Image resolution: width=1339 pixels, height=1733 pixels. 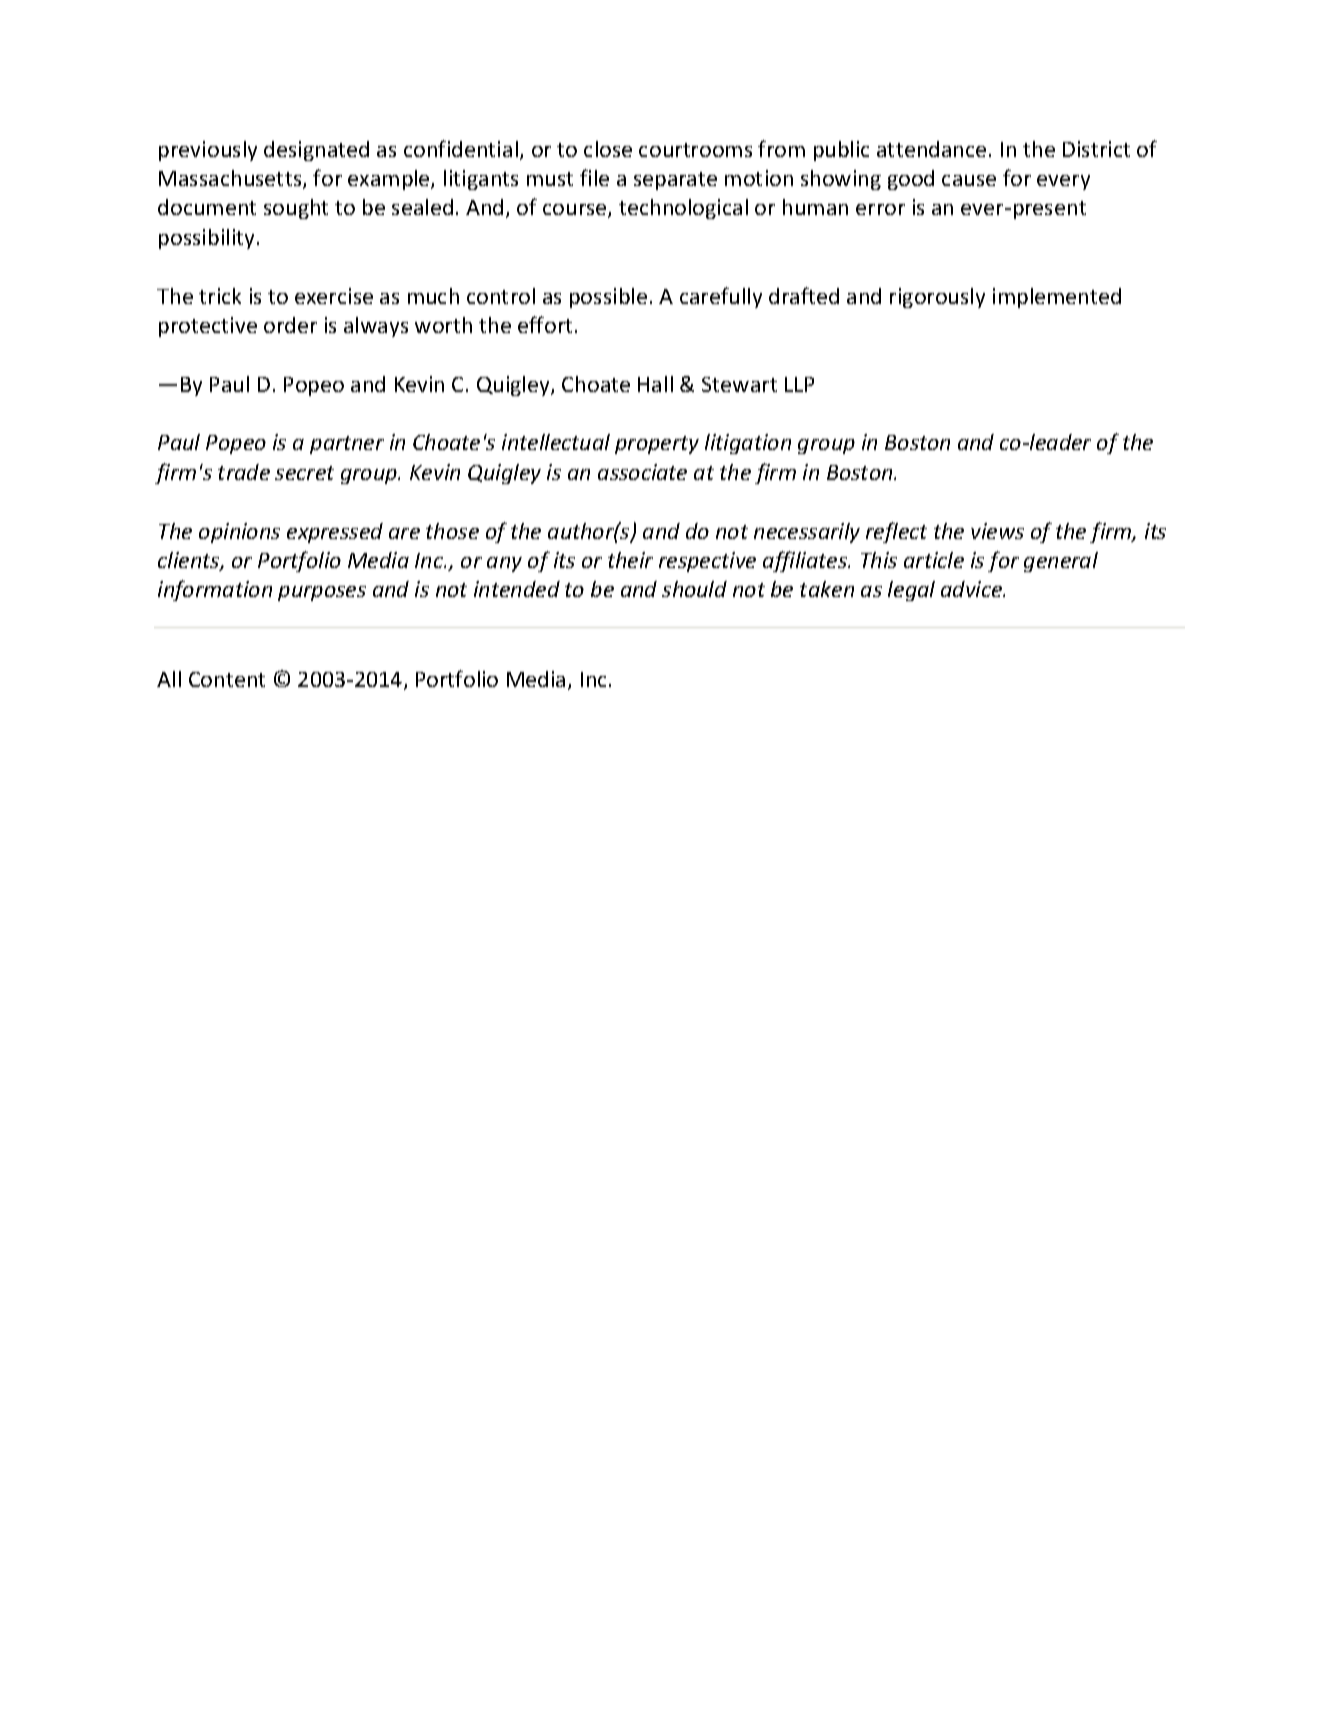 What do you see at coordinates (608, 298) in the screenshot?
I see `possible` at bounding box center [608, 298].
